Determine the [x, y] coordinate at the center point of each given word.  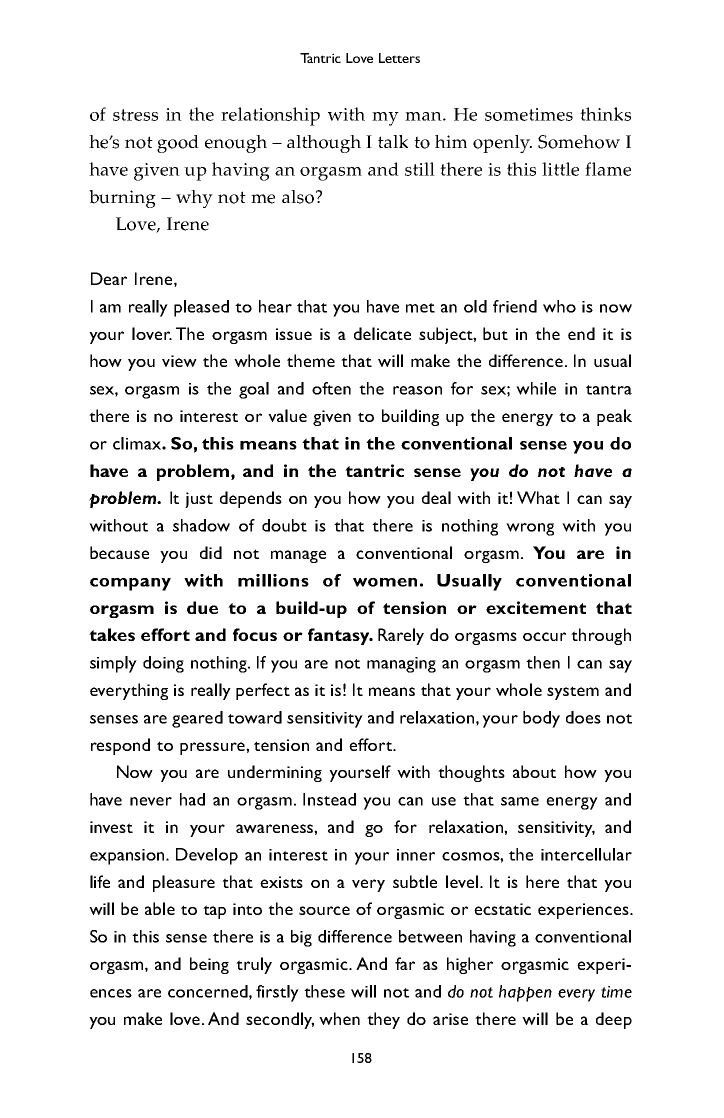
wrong [530, 529]
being [209, 965]
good [178, 144]
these [324, 991]
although [324, 144]
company [130, 584]
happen [525, 993]
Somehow [579, 142]
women [385, 582]
